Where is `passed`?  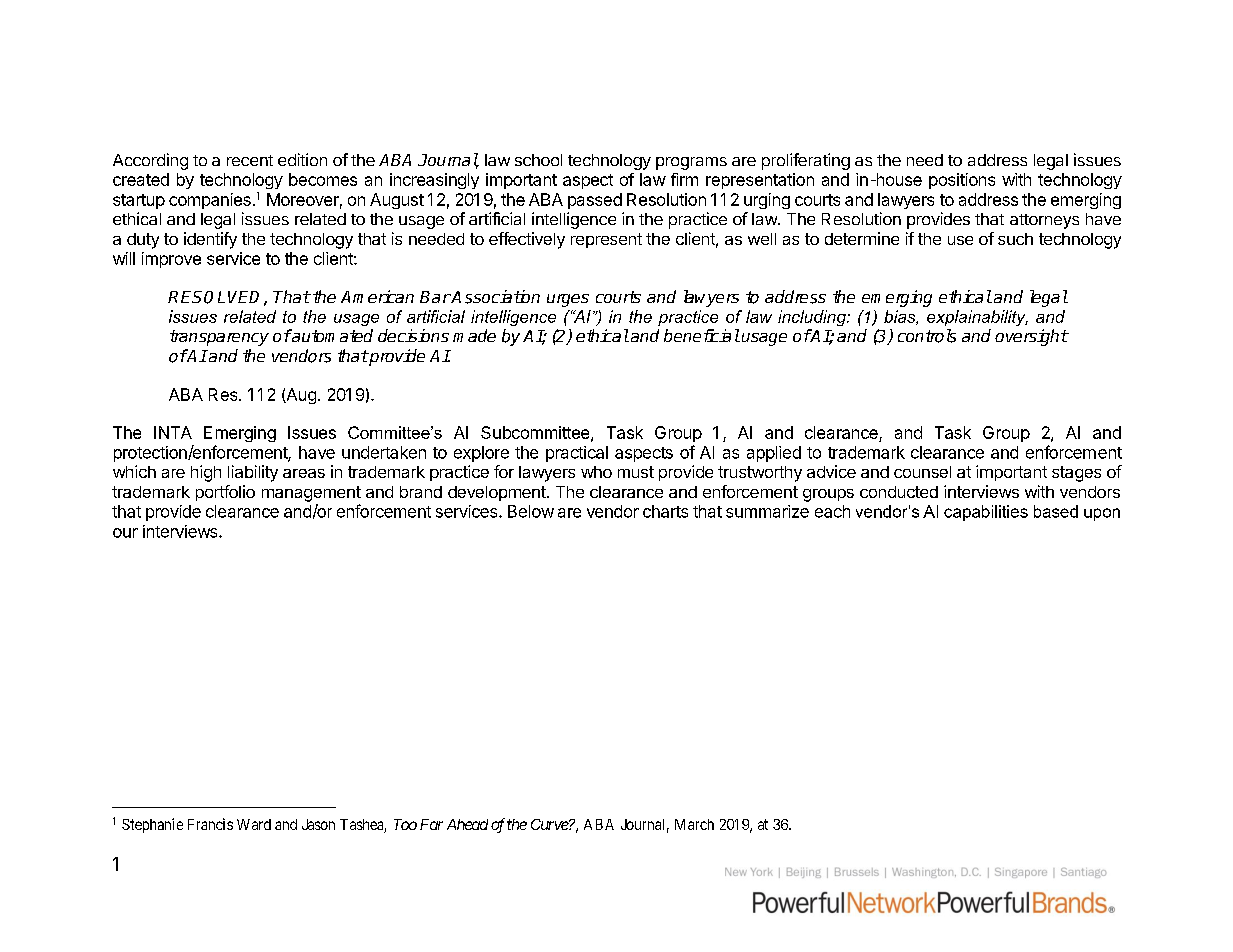 passed is located at coordinates (595, 201).
